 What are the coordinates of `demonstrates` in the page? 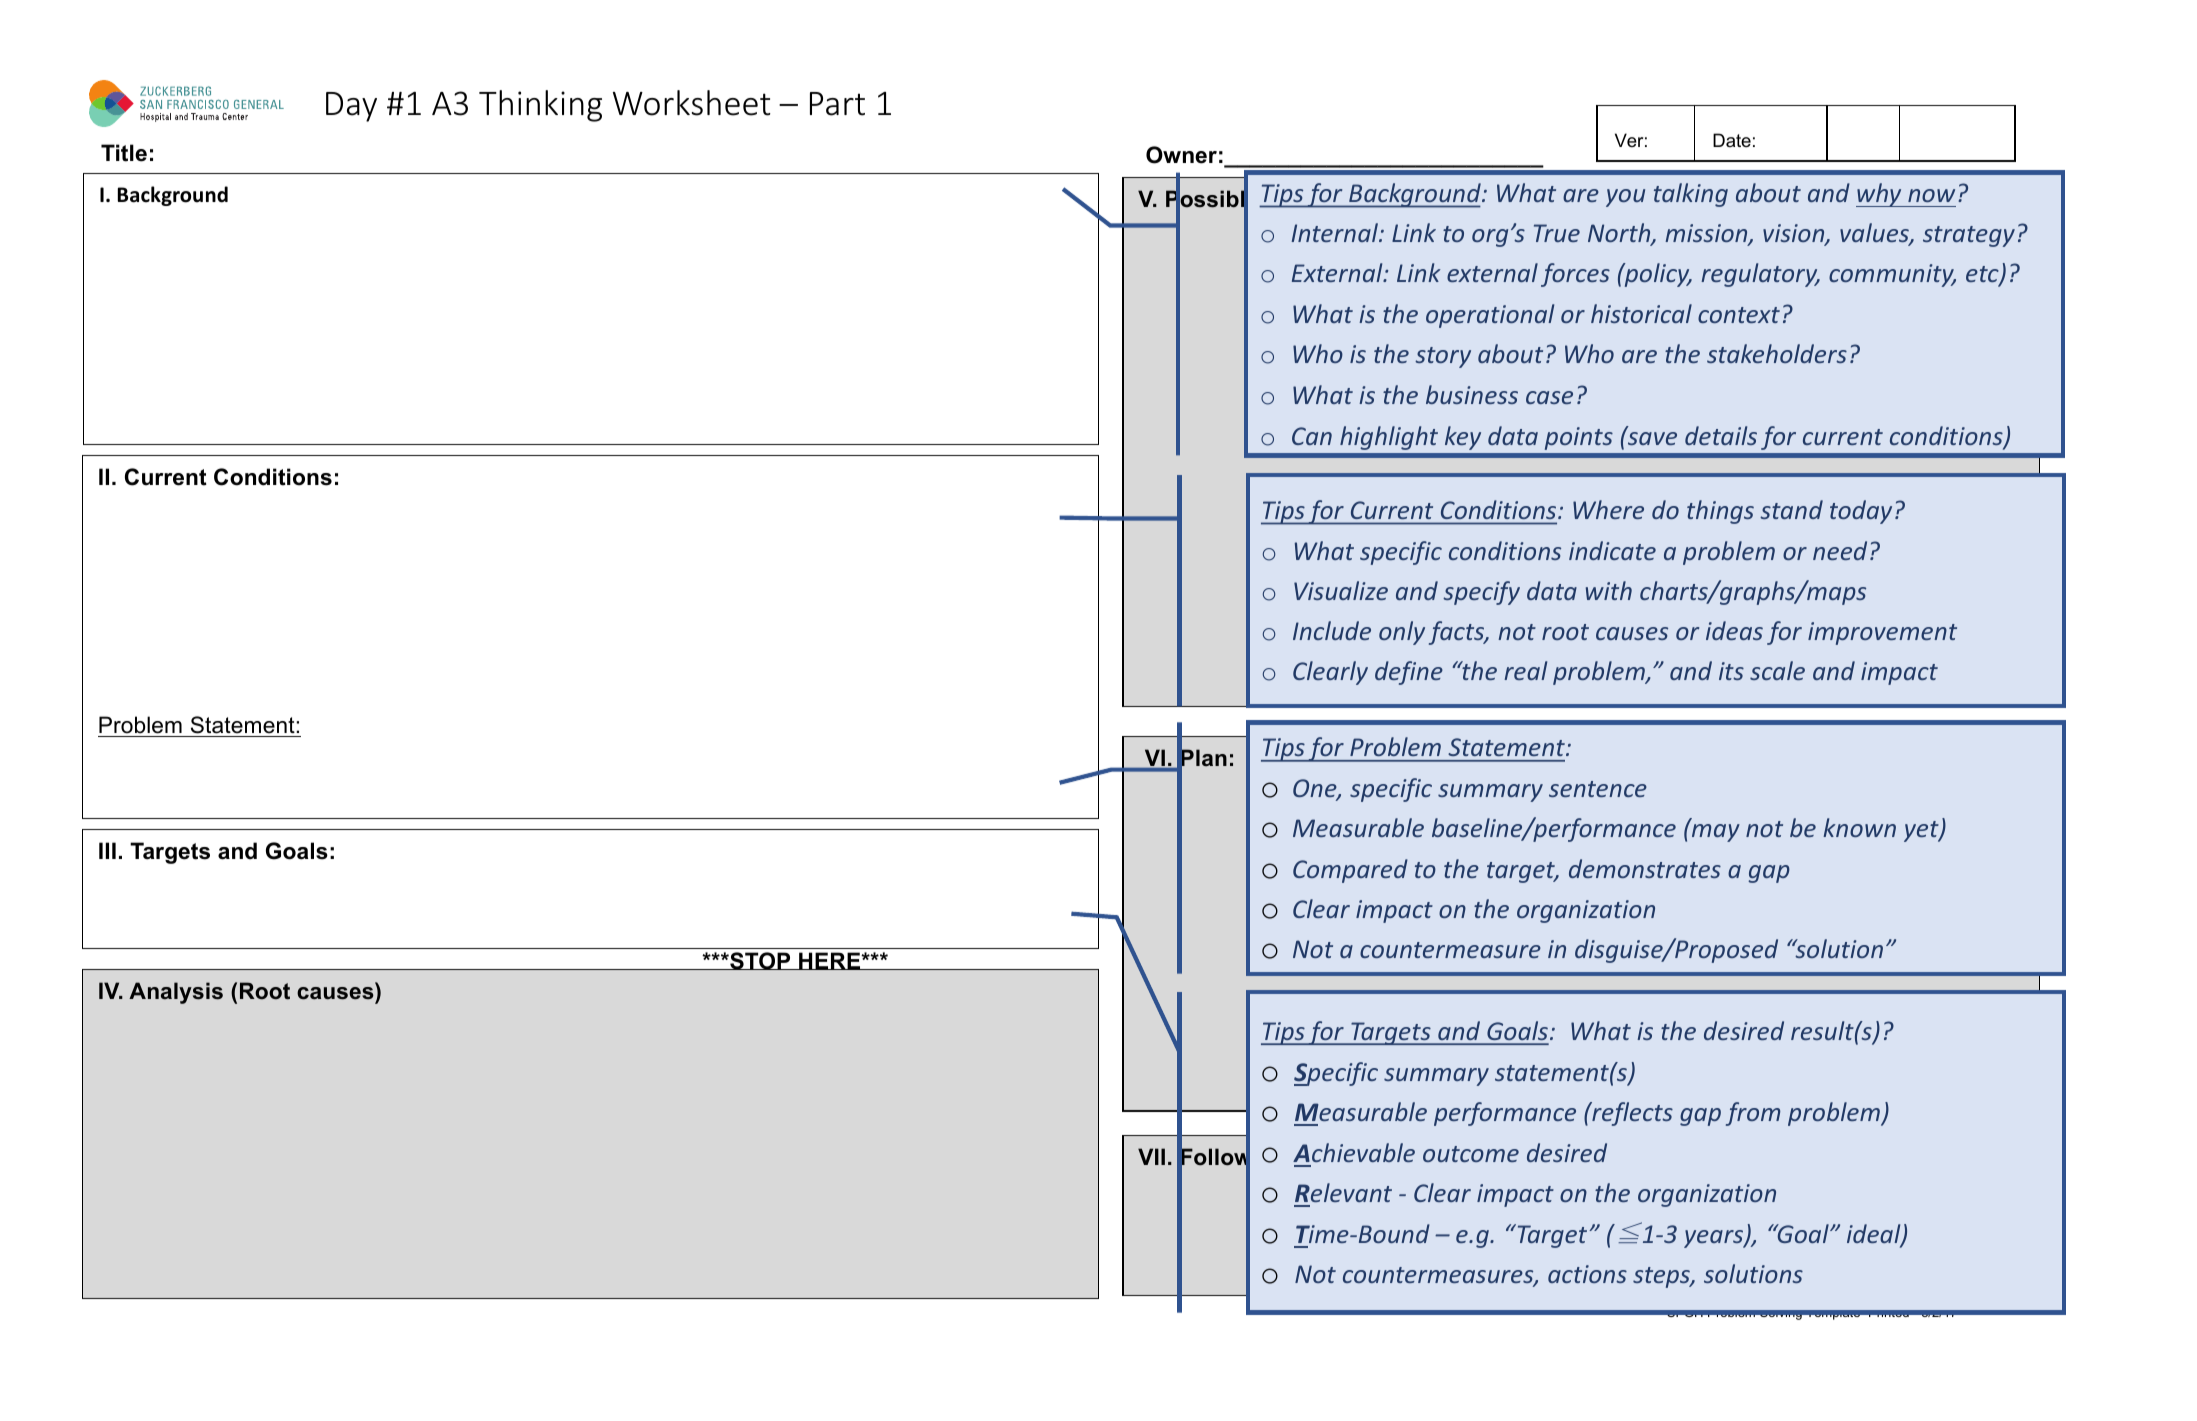 It's located at (1645, 868).
